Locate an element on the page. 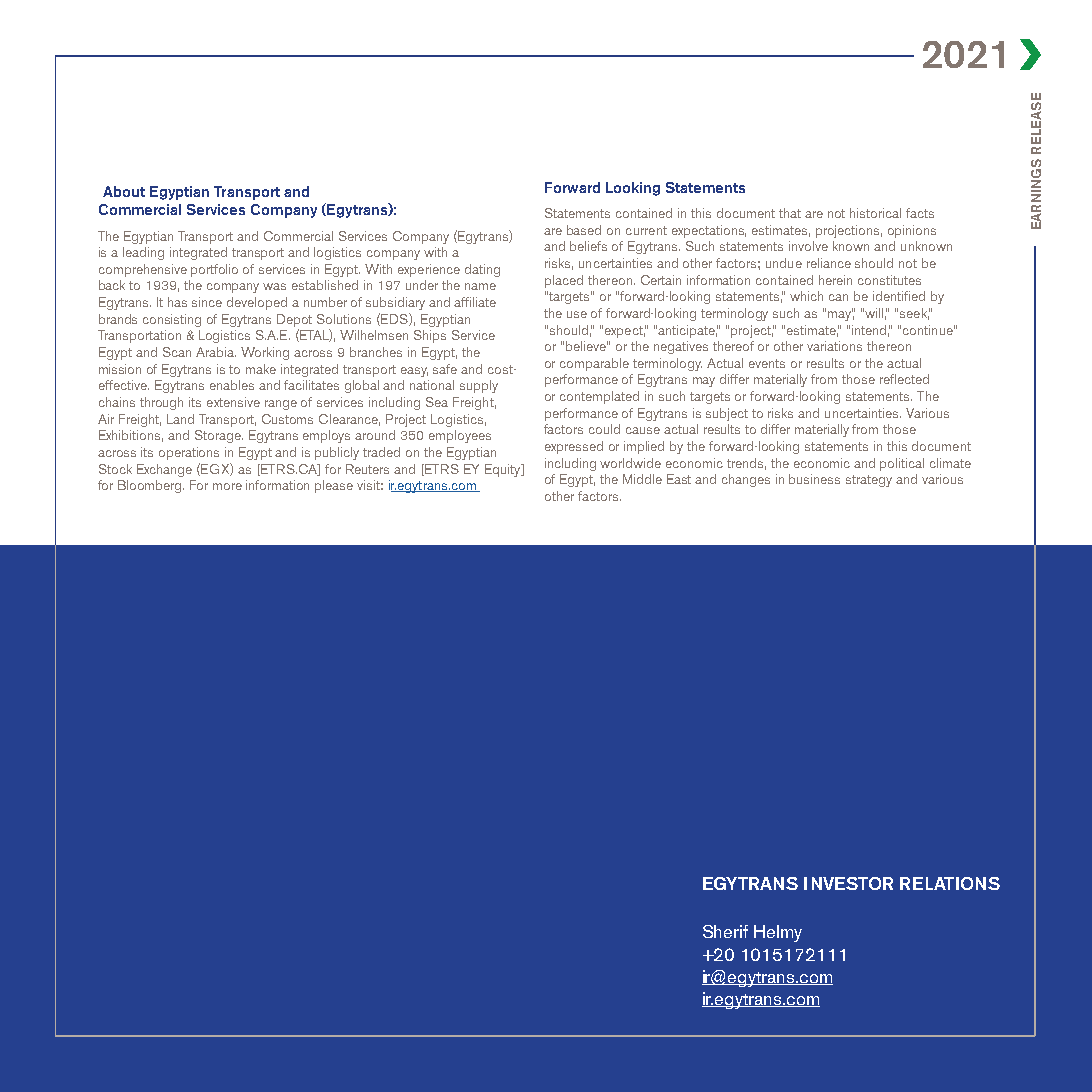 The width and height of the image is (1092, 1092). Sherif is located at coordinates (725, 931).
